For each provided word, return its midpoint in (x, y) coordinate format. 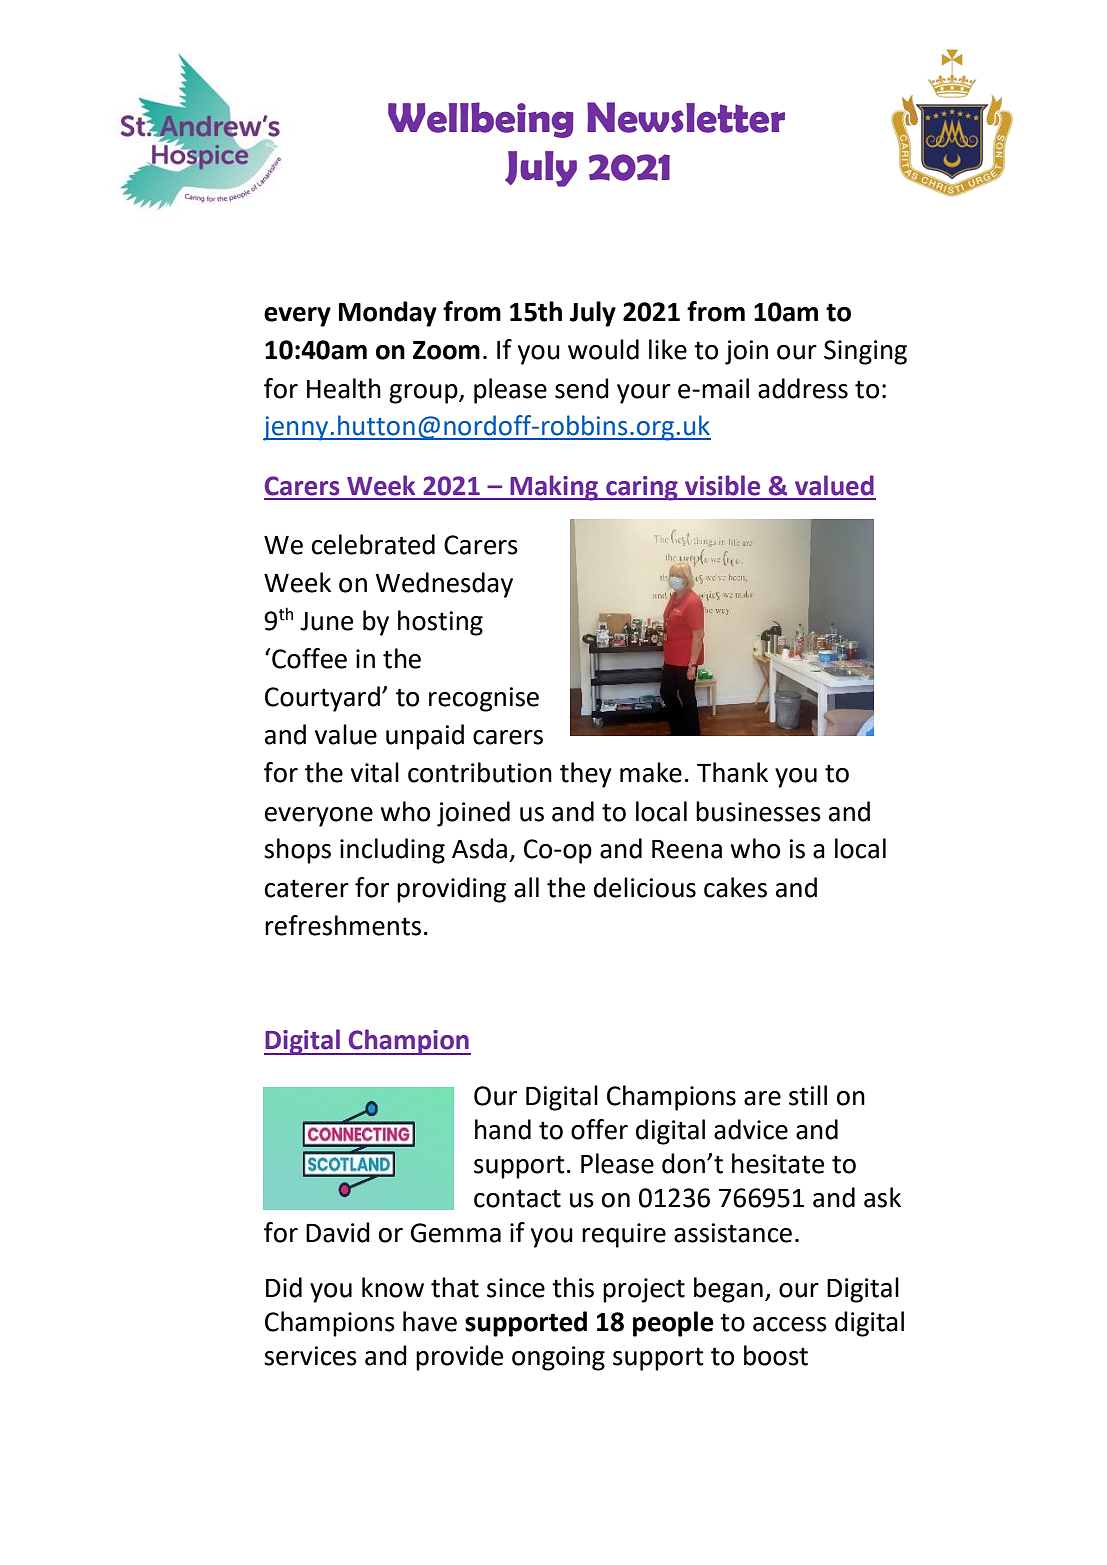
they (586, 775)
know (393, 1287)
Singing (865, 352)
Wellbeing (481, 120)
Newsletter (686, 117)
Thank (732, 772)
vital (375, 772)
